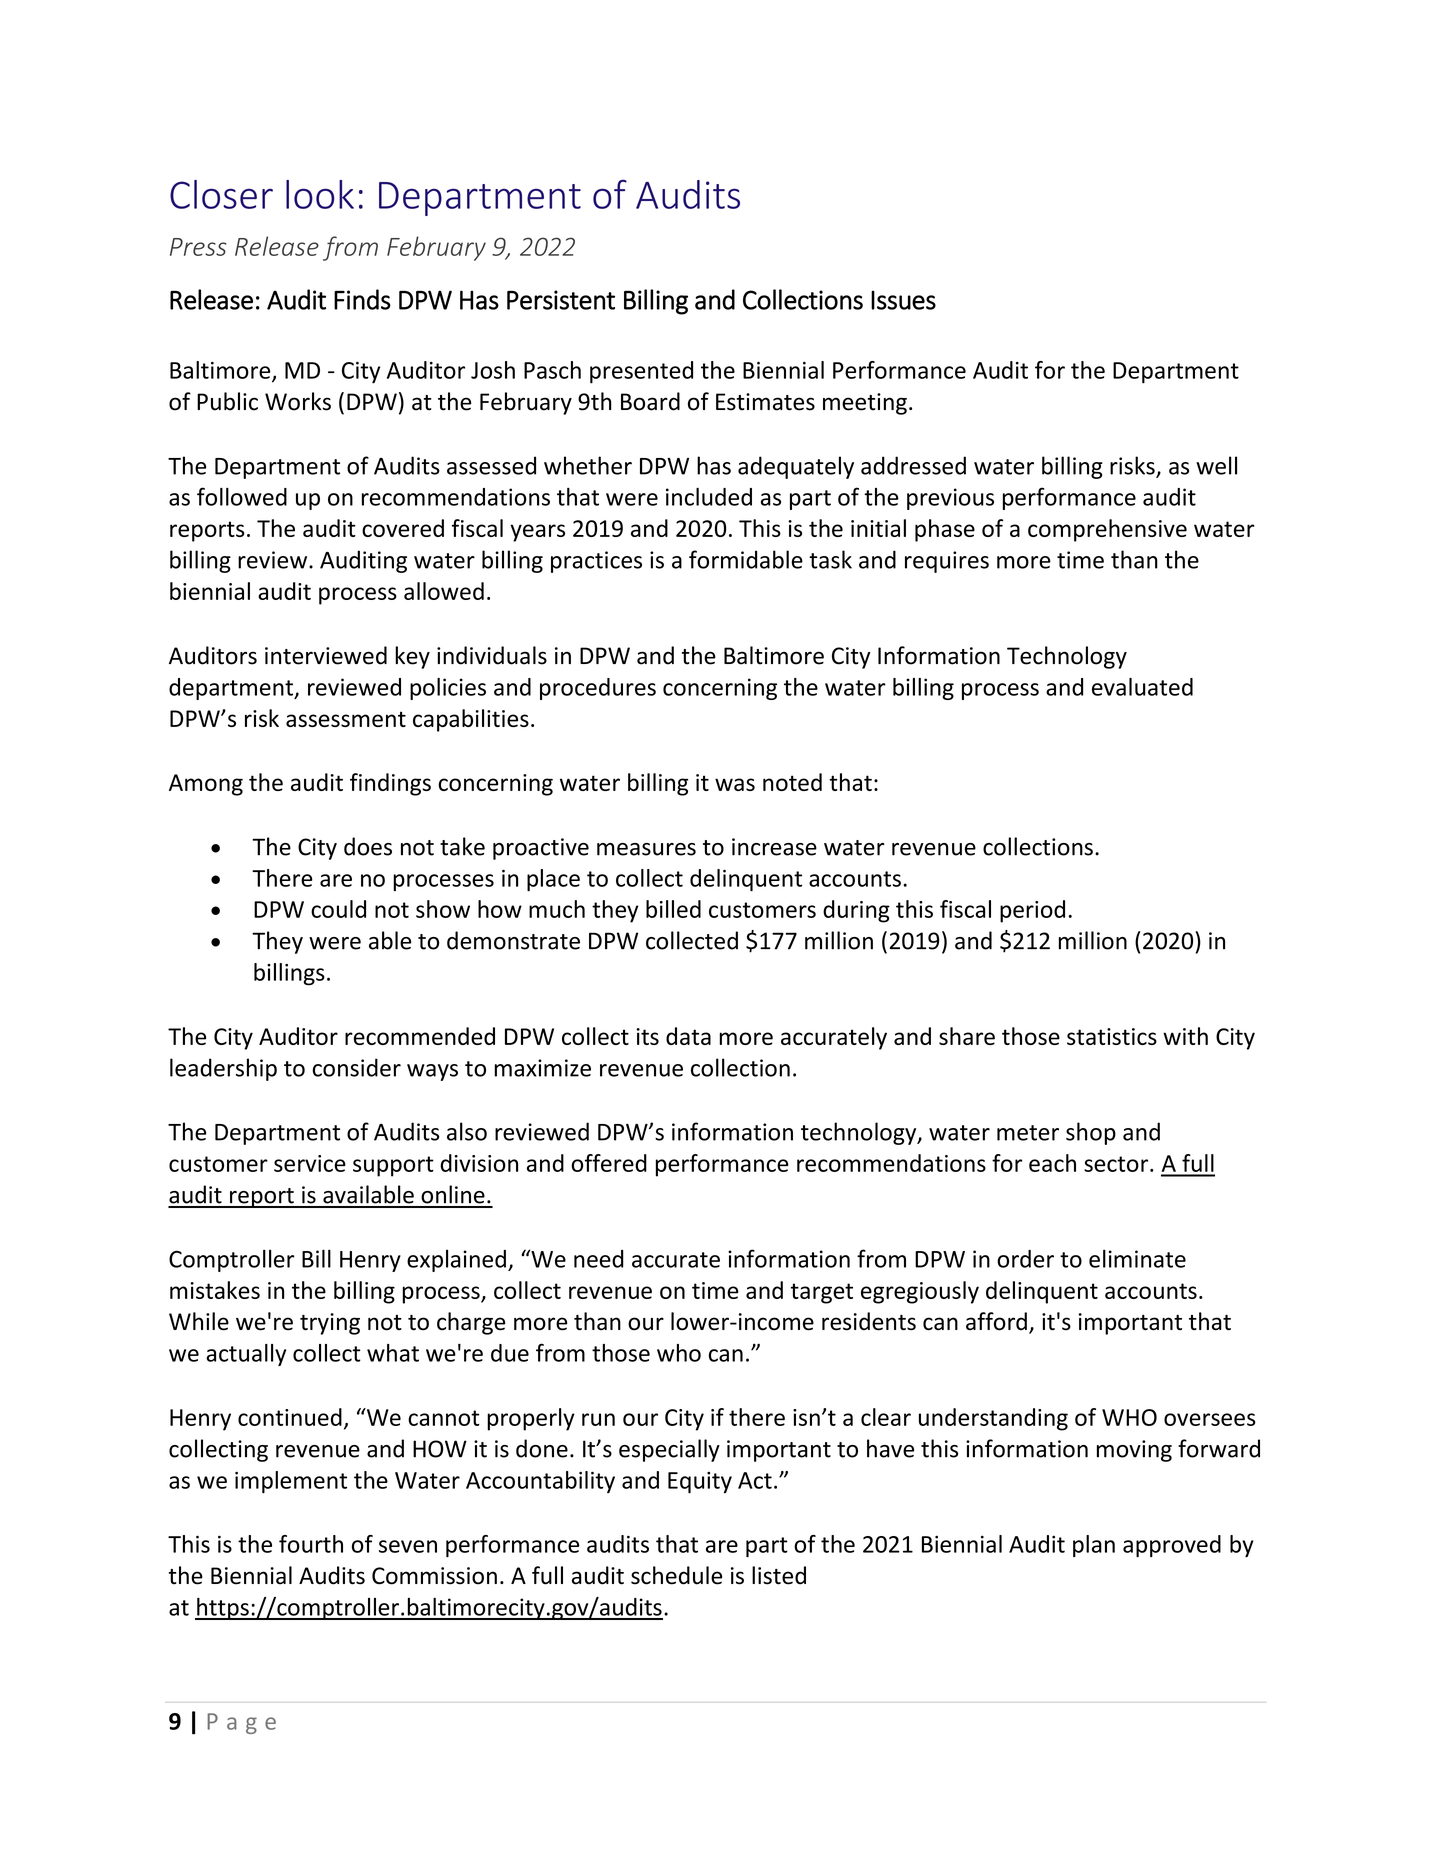 The height and width of the screenshot is (1852, 1431). What do you see at coordinates (598, 689) in the screenshot?
I see `procedures` at bounding box center [598, 689].
